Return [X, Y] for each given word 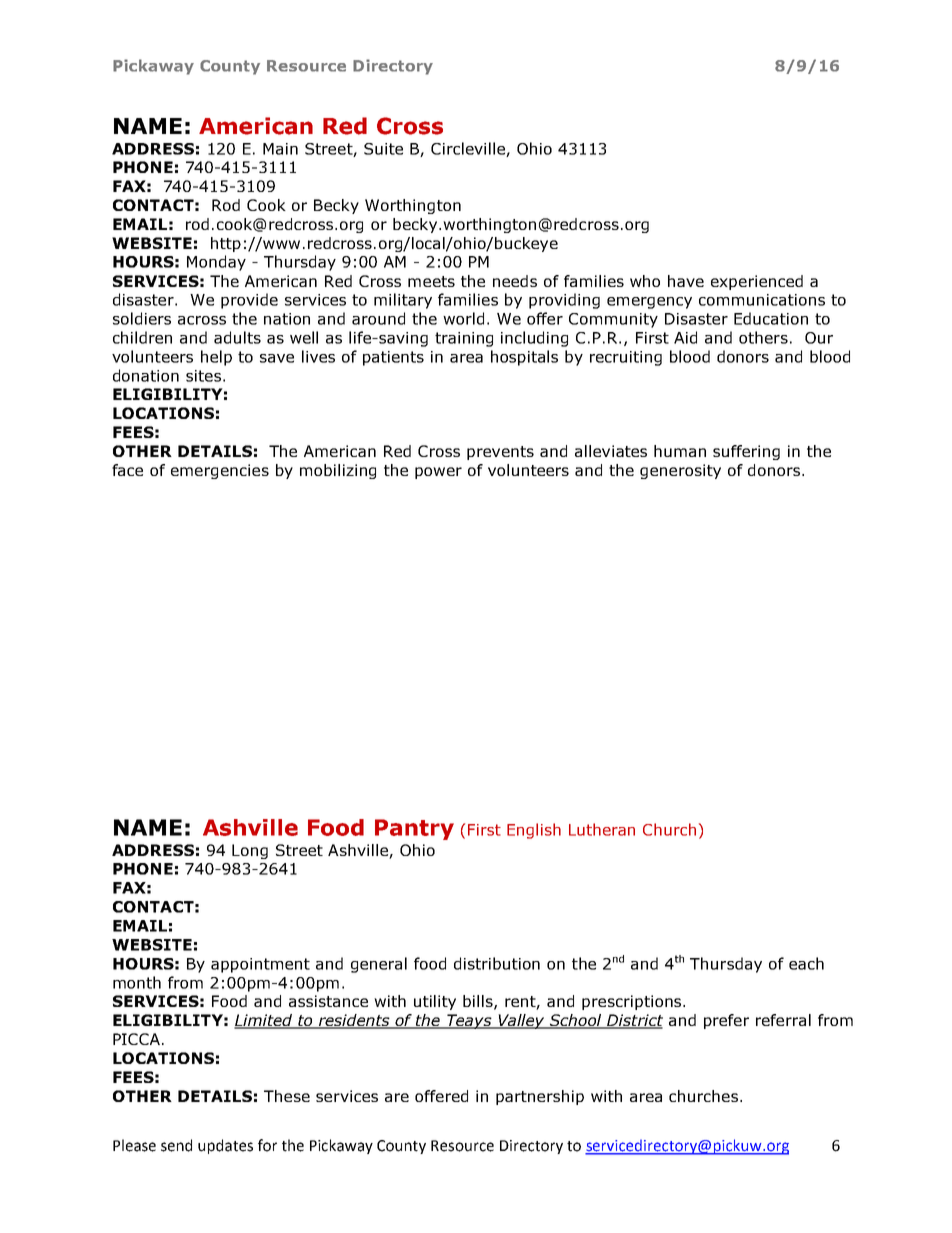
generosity [680, 471]
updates [225, 1146]
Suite [383, 149]
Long [250, 851]
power [438, 473]
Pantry [414, 829]
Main [280, 149]
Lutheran [602, 829]
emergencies [220, 471]
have [686, 281]
